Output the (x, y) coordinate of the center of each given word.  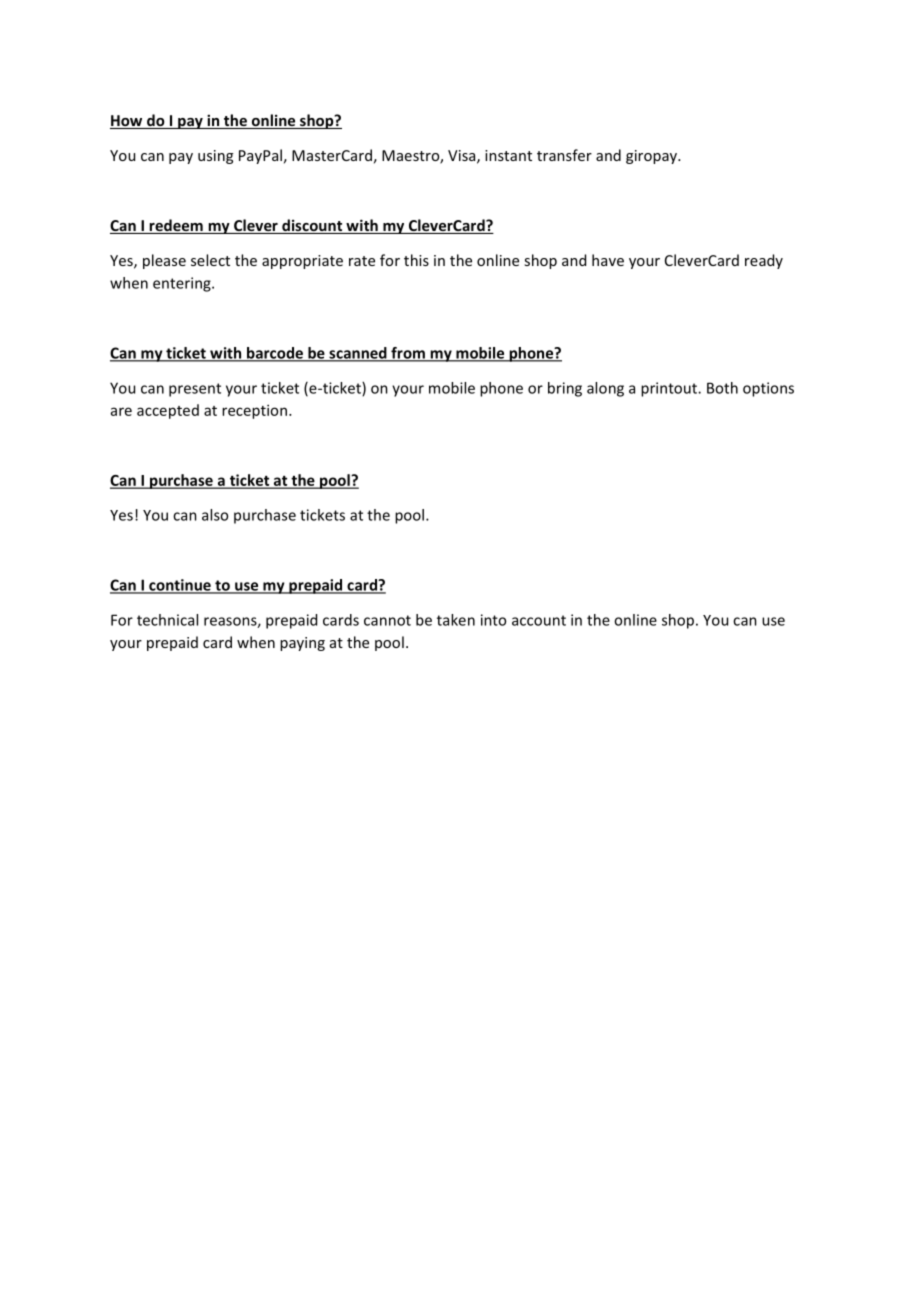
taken (456, 620)
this (416, 260)
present (195, 390)
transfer (564, 155)
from (408, 354)
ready (764, 261)
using (215, 157)
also (215, 515)
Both (722, 388)
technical (167, 620)
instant (508, 155)
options (768, 389)
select (210, 260)
